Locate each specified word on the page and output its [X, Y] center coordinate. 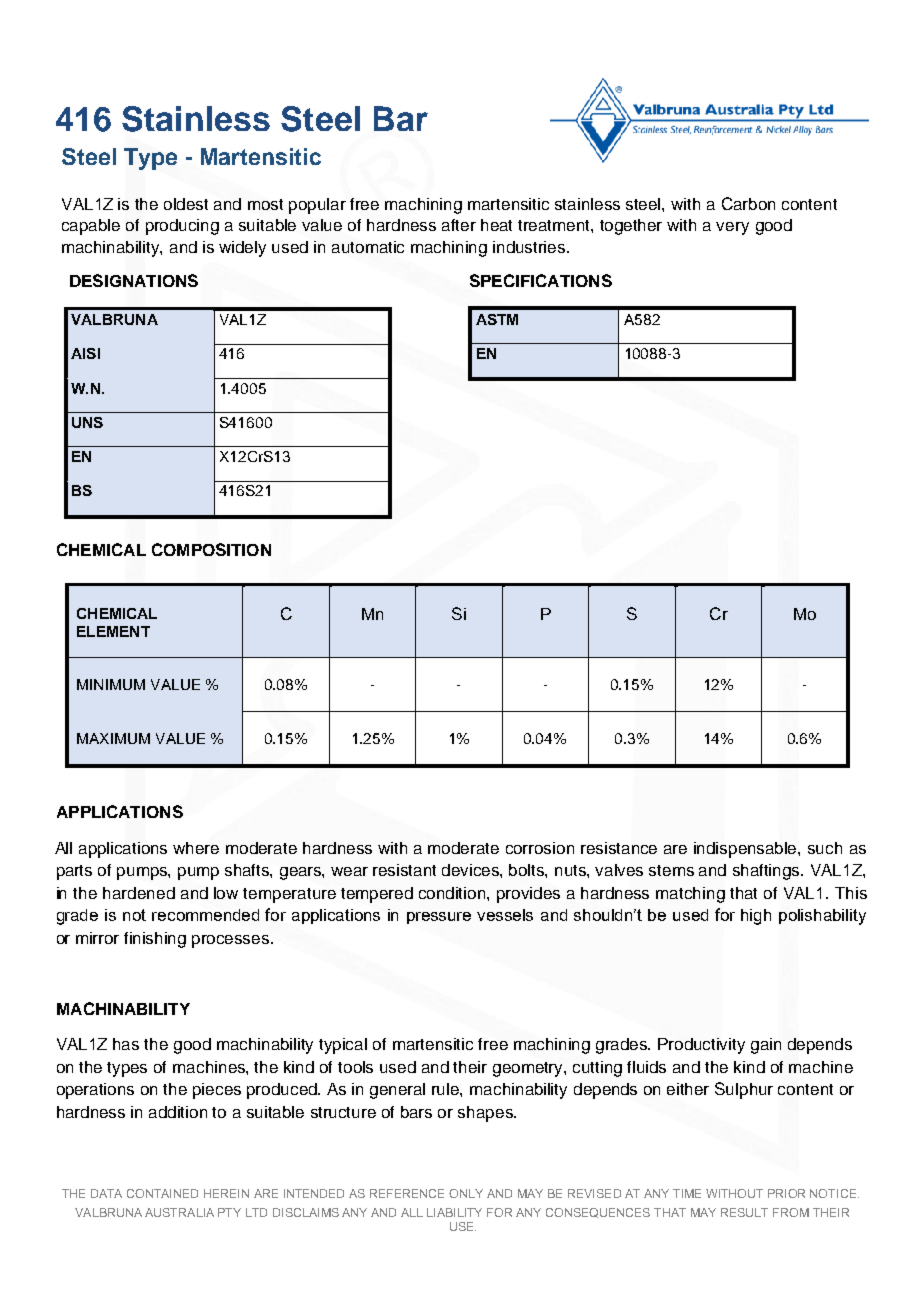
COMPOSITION [211, 549]
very [732, 228]
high [756, 917]
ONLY [466, 1193]
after [459, 225]
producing [182, 227]
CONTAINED [162, 1193]
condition [453, 893]
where [196, 848]
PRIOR [786, 1193]
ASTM [497, 319]
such [825, 848]
